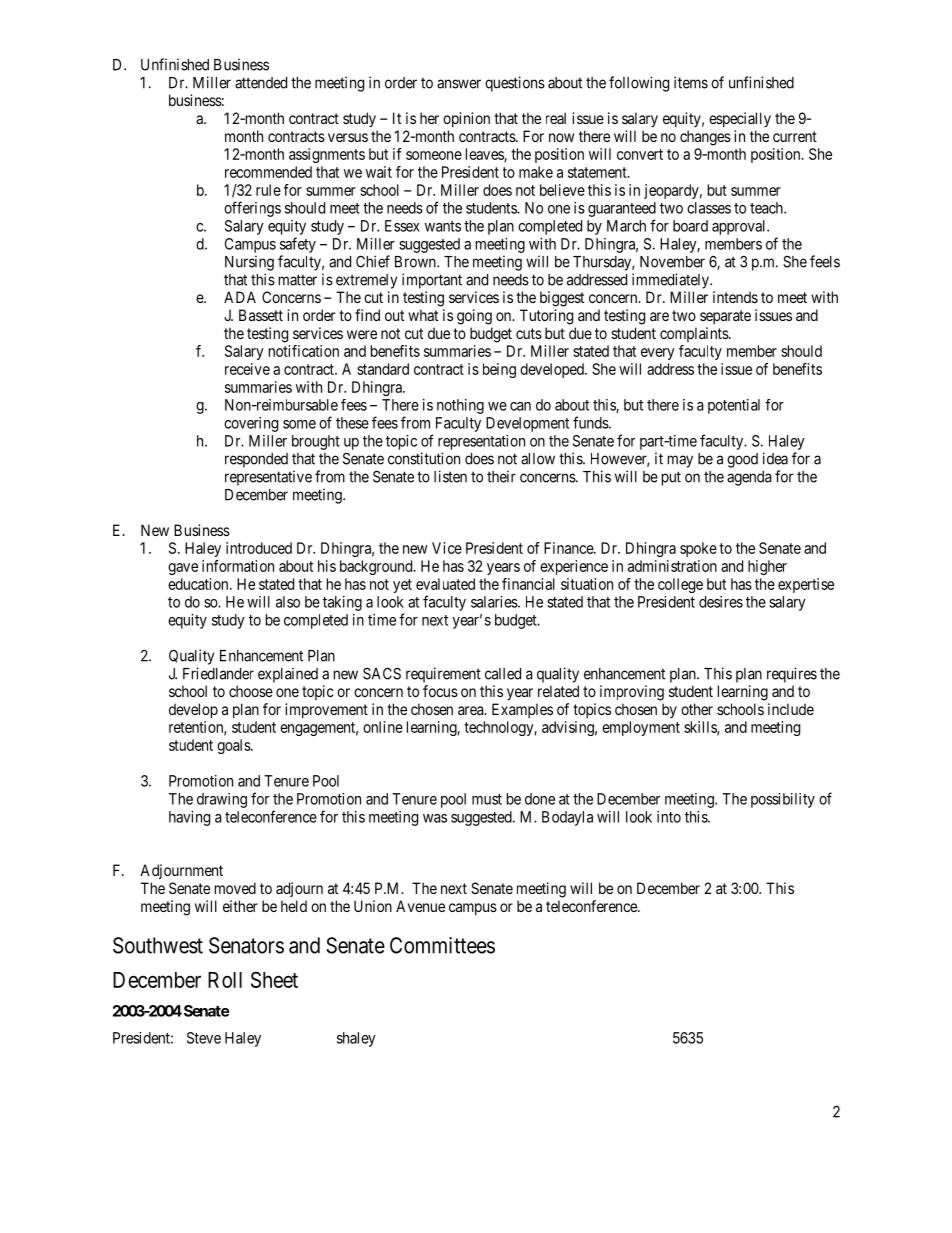  I want to click on opinion, so click(466, 119).
